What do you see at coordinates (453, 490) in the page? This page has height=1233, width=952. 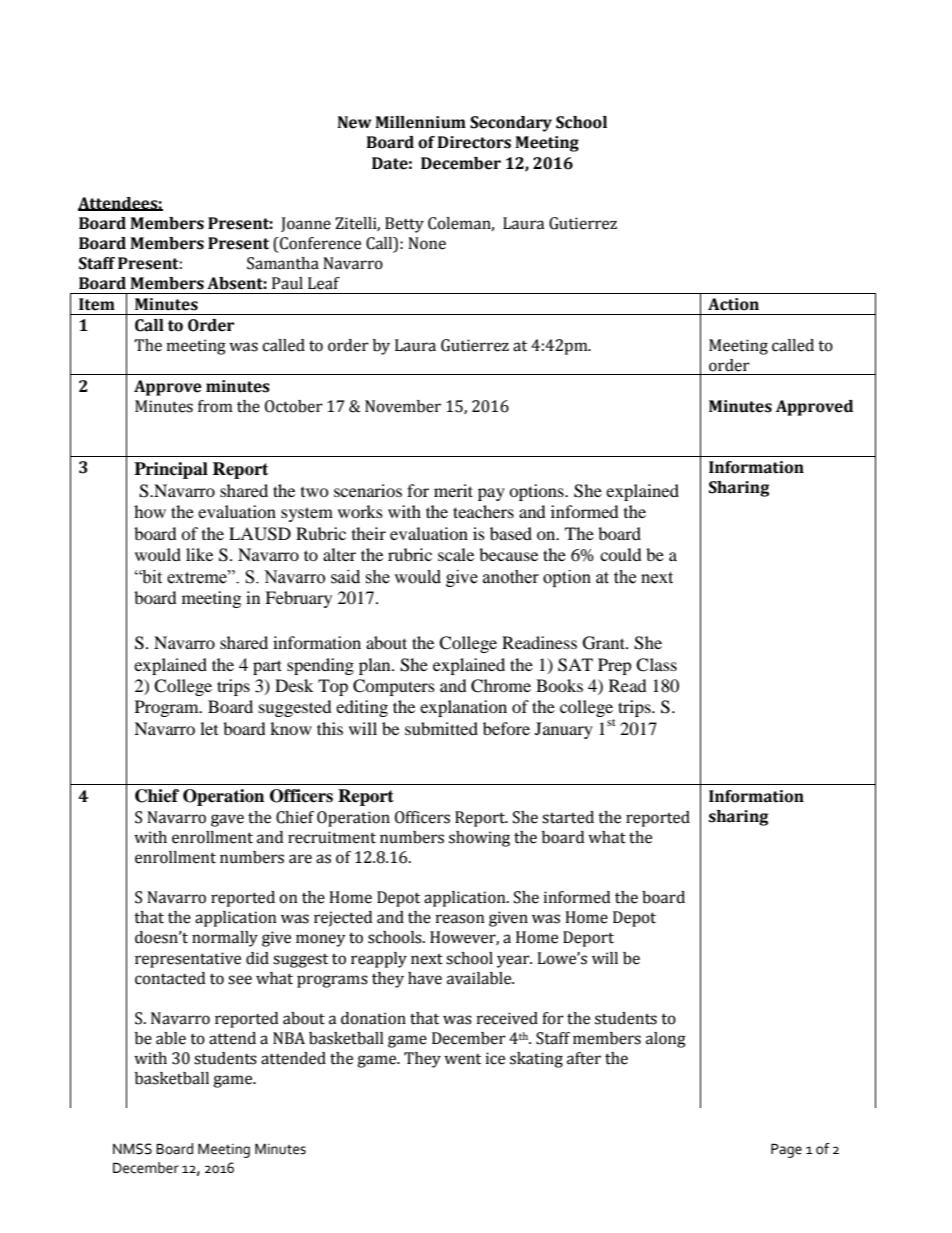 I see `merit` at bounding box center [453, 490].
